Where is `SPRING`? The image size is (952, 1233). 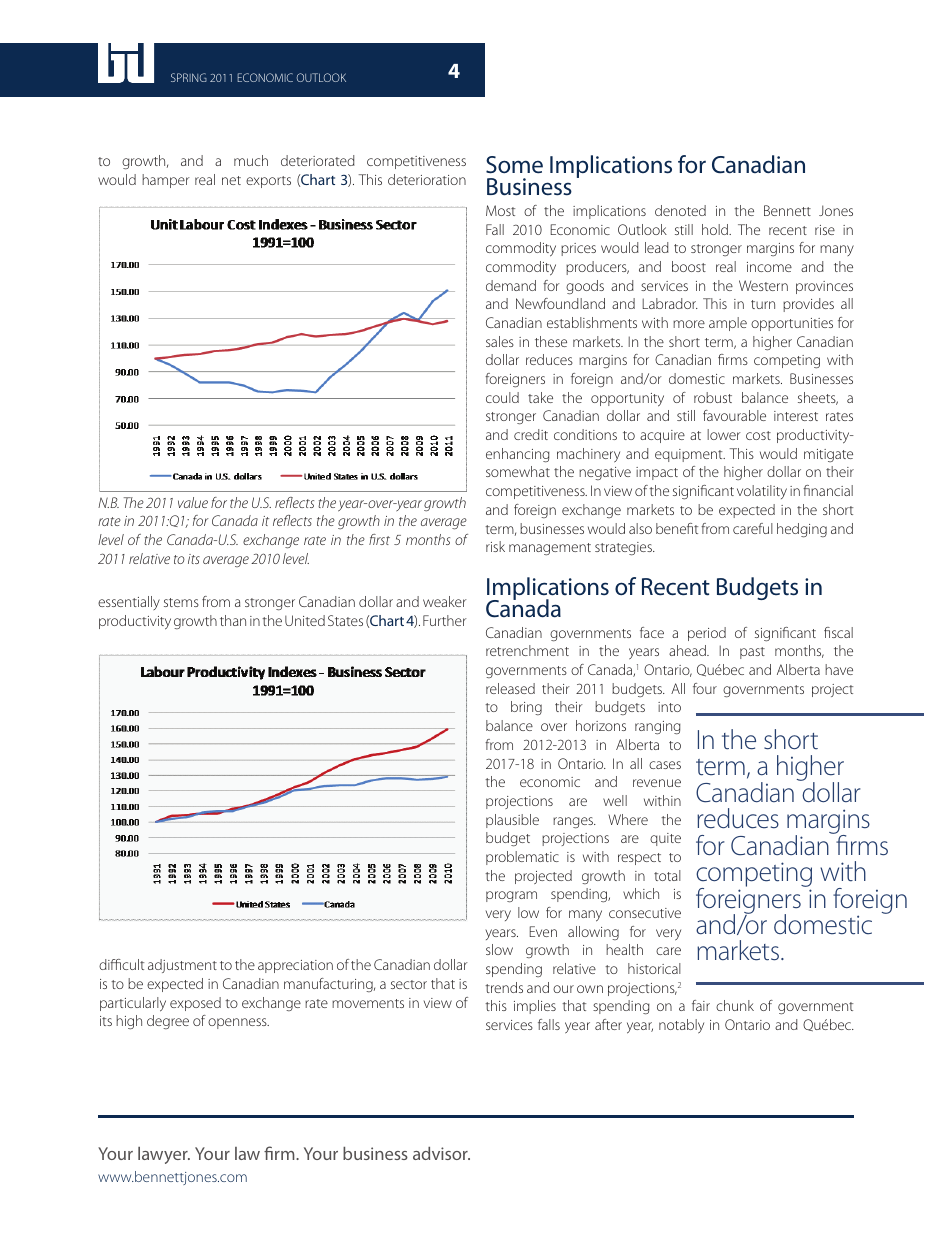
SPRING is located at coordinates (189, 77).
